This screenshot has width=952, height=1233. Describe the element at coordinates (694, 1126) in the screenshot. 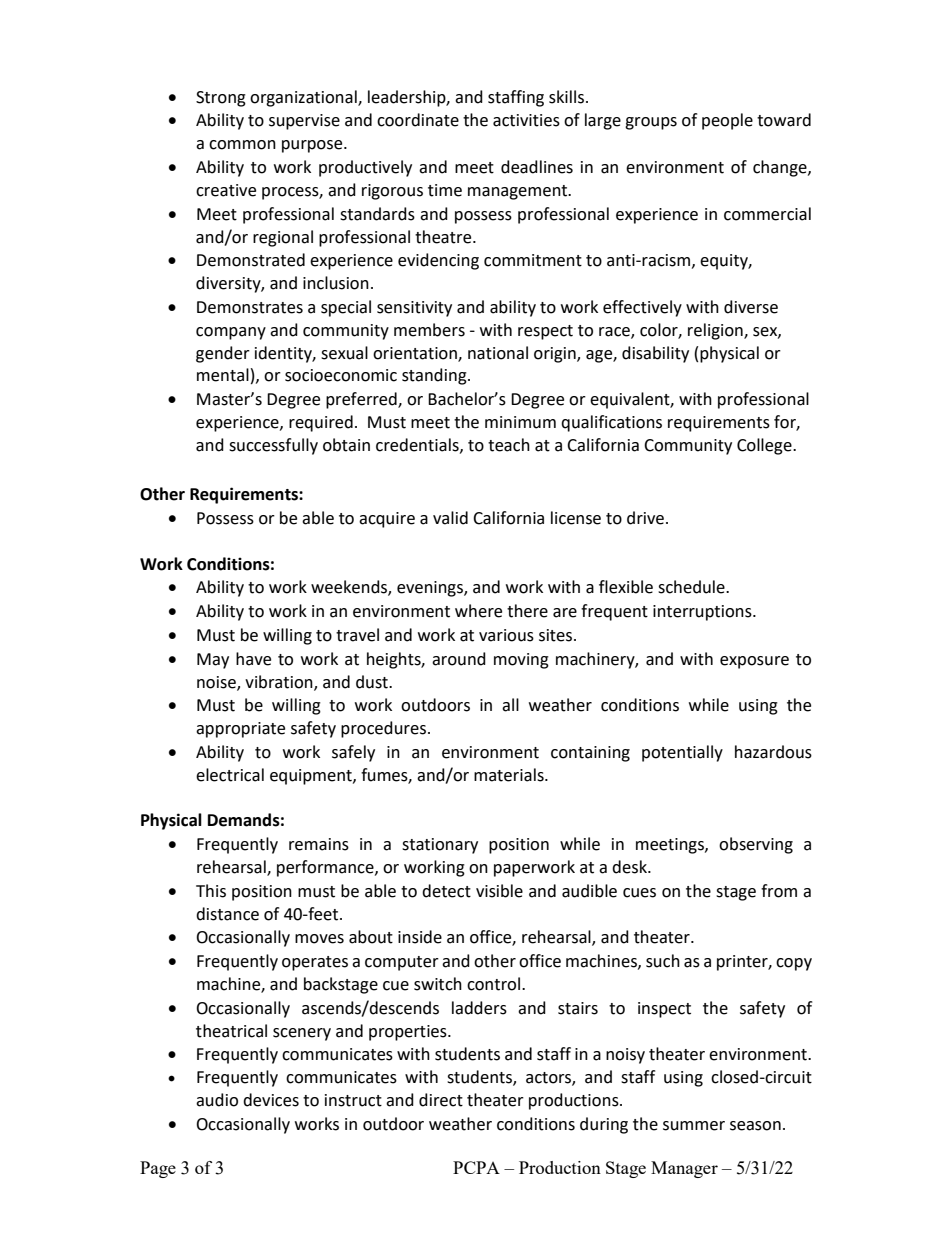

I see `summer` at that location.
